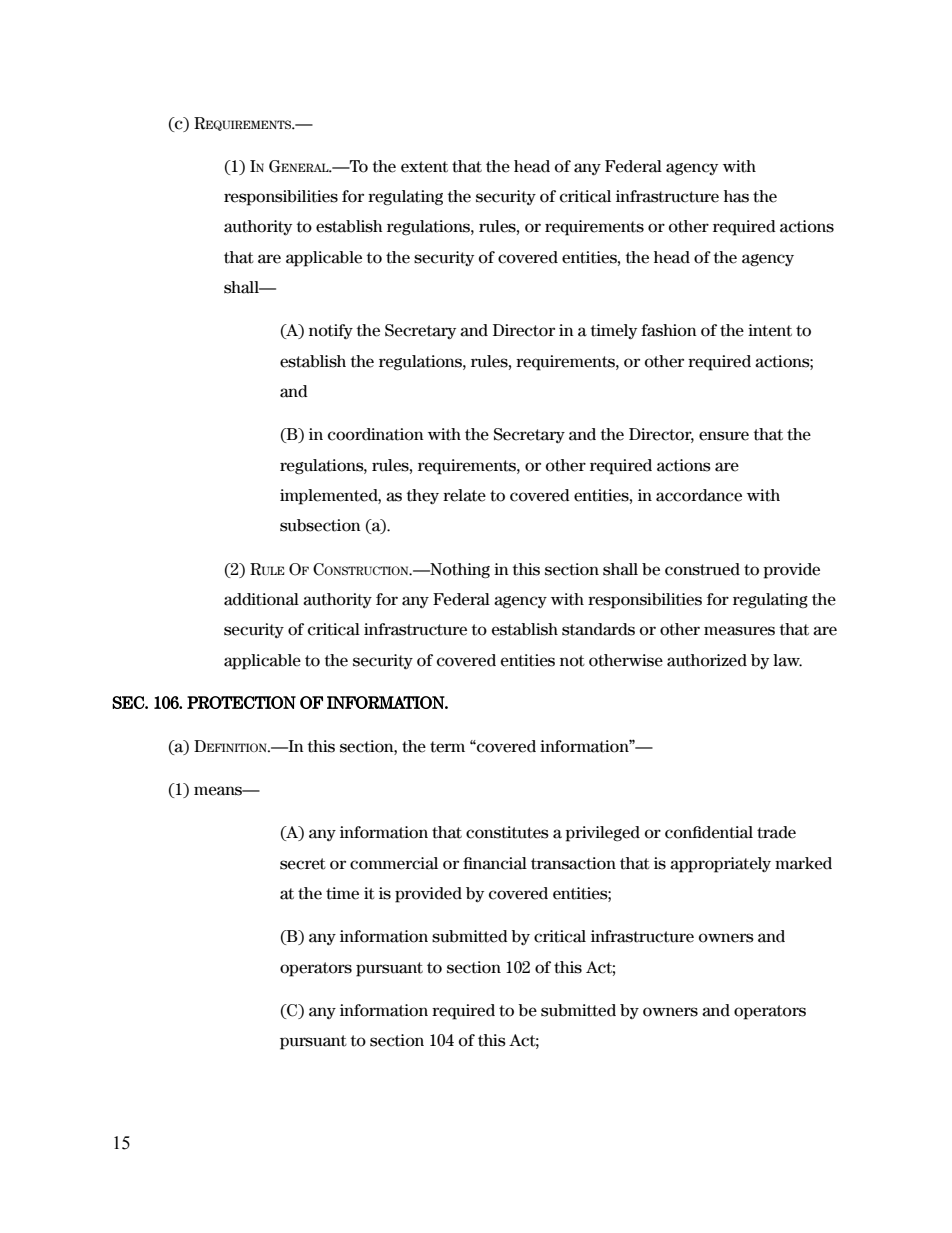 The height and width of the screenshot is (1233, 952). What do you see at coordinates (770, 330) in the screenshot?
I see `intent` at bounding box center [770, 330].
